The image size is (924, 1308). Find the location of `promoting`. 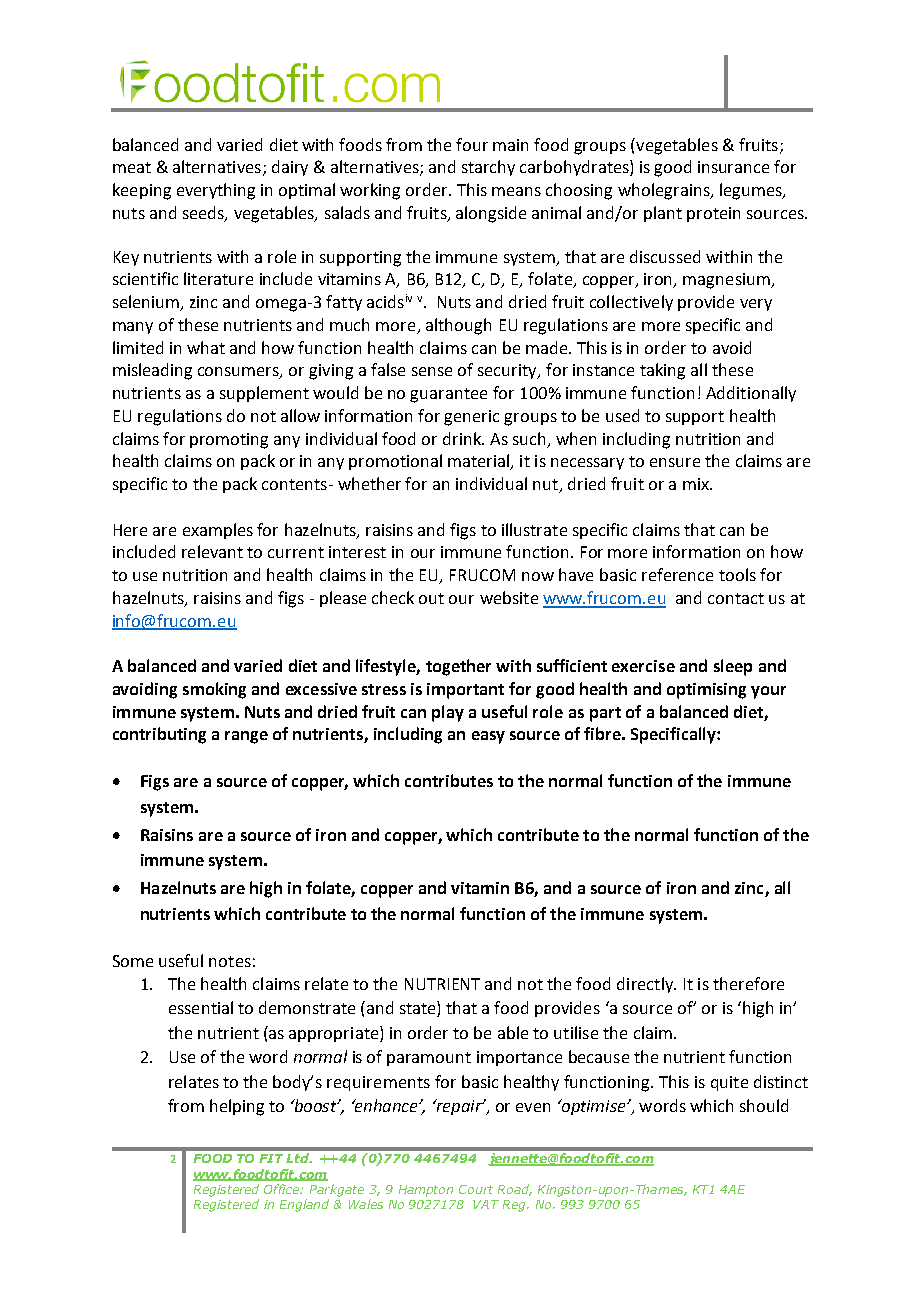

promoting is located at coordinates (229, 441).
